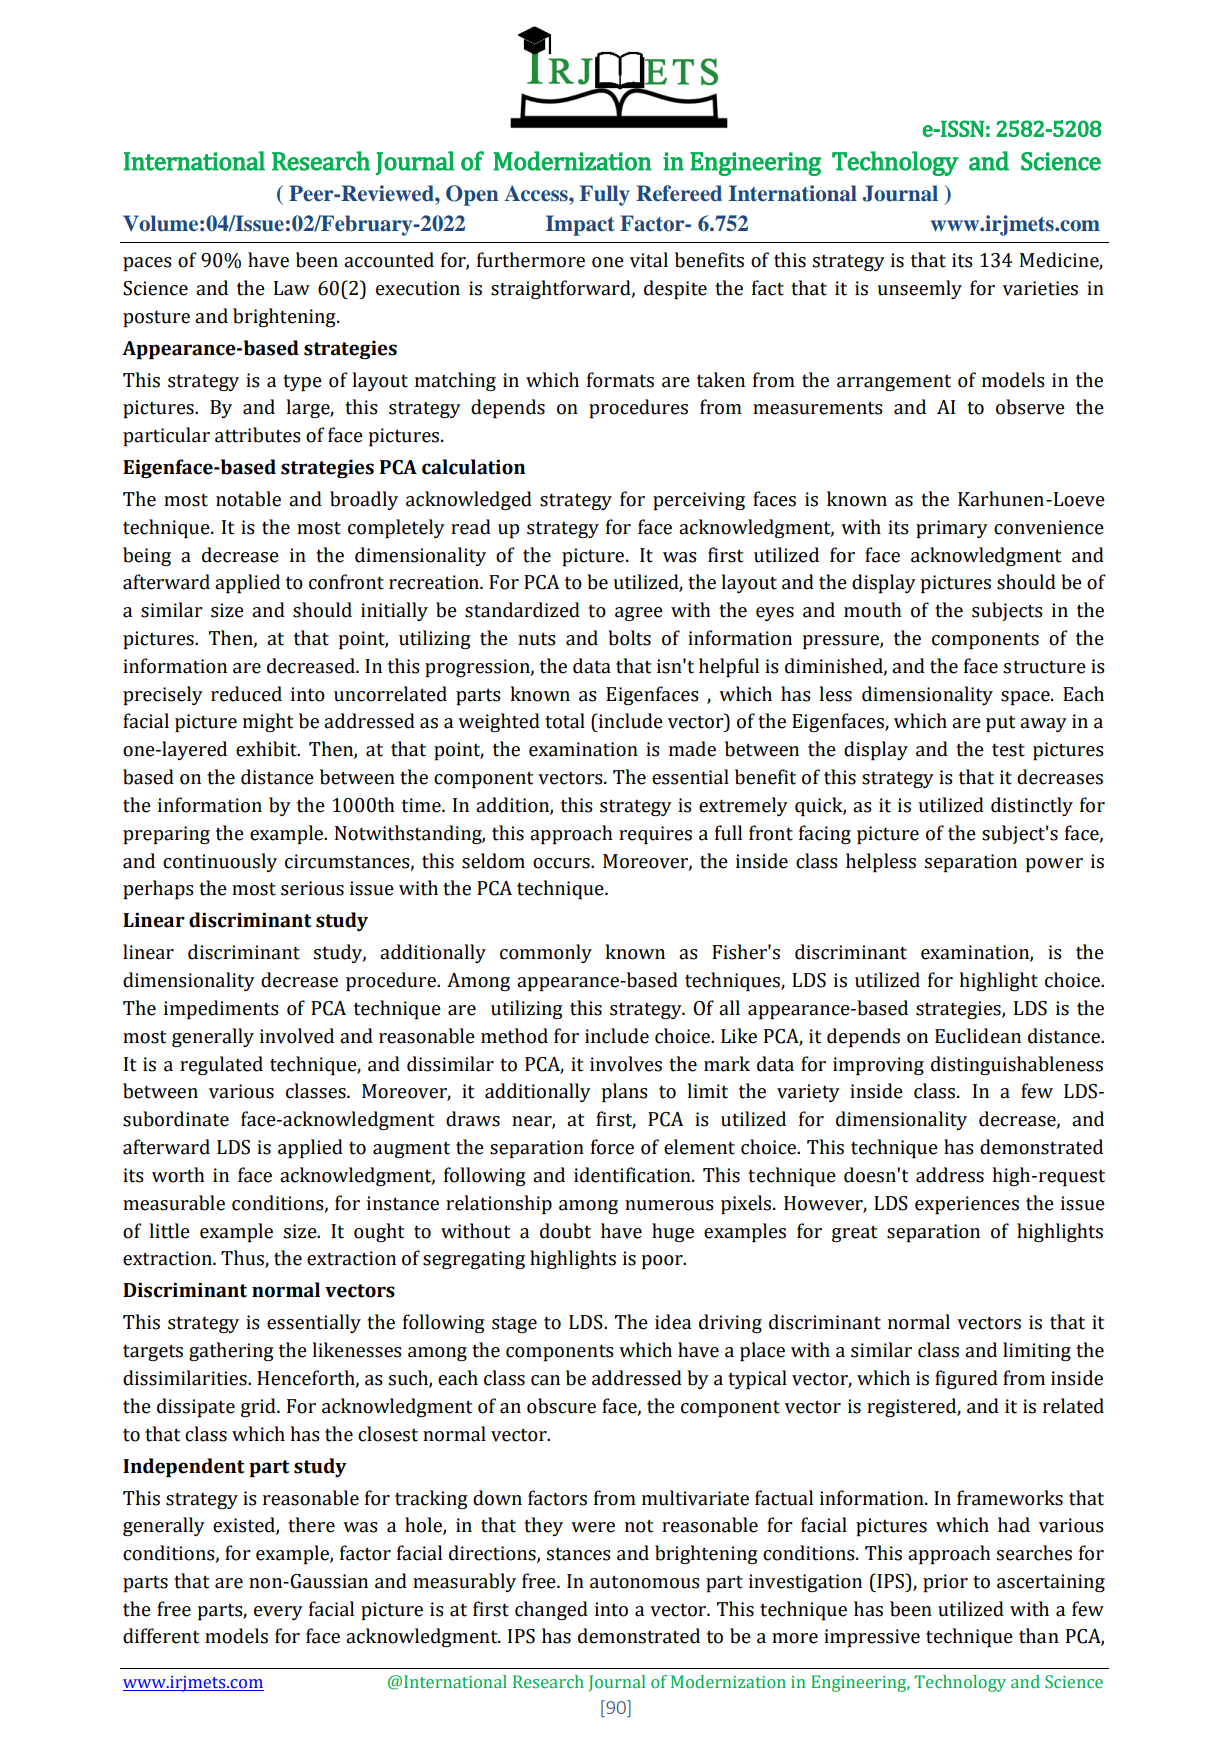  What do you see at coordinates (546, 953) in the image?
I see `commonly` at bounding box center [546, 953].
